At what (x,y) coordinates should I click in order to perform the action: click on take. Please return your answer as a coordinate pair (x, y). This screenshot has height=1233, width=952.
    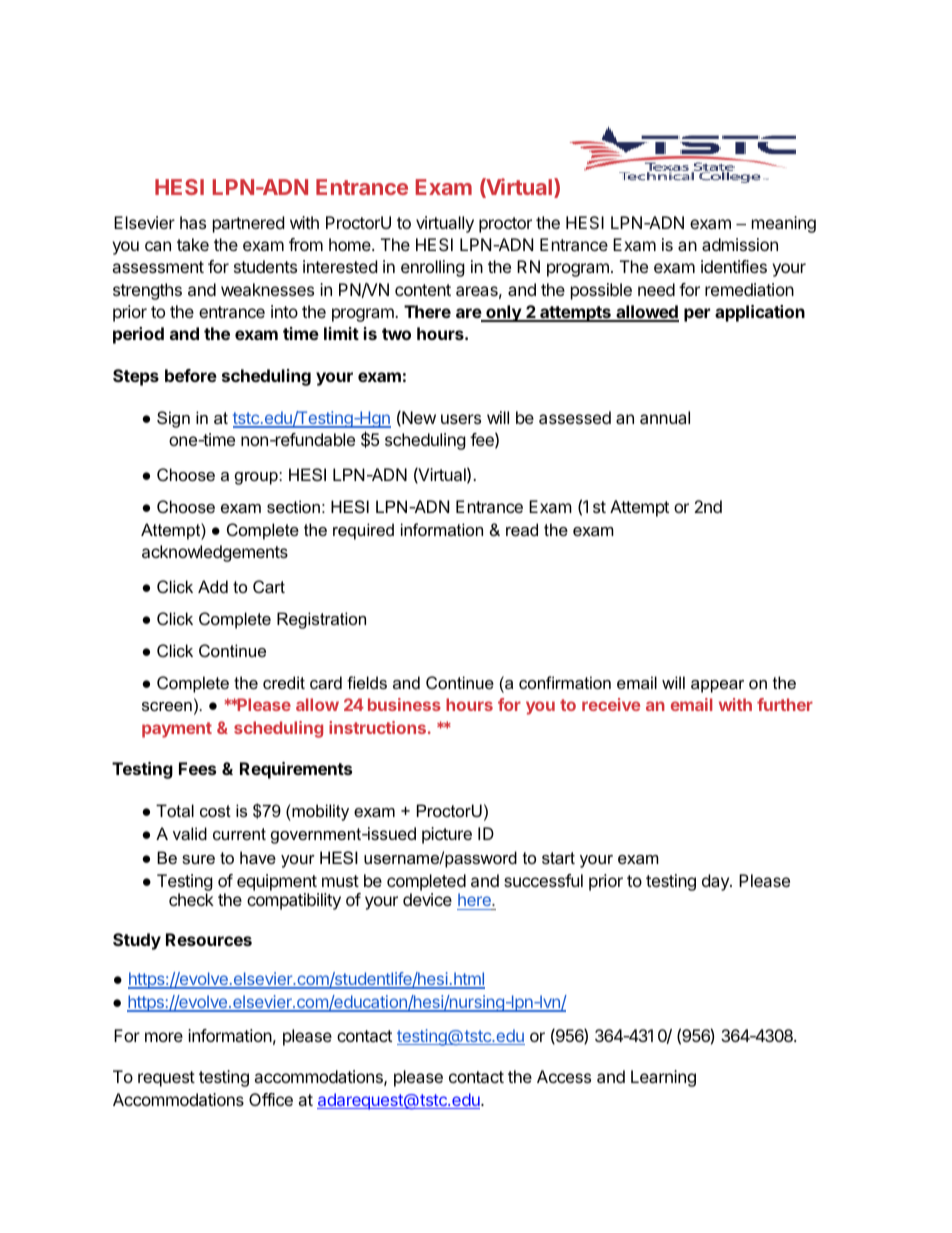
    Looking at the image, I should click on (193, 244).
